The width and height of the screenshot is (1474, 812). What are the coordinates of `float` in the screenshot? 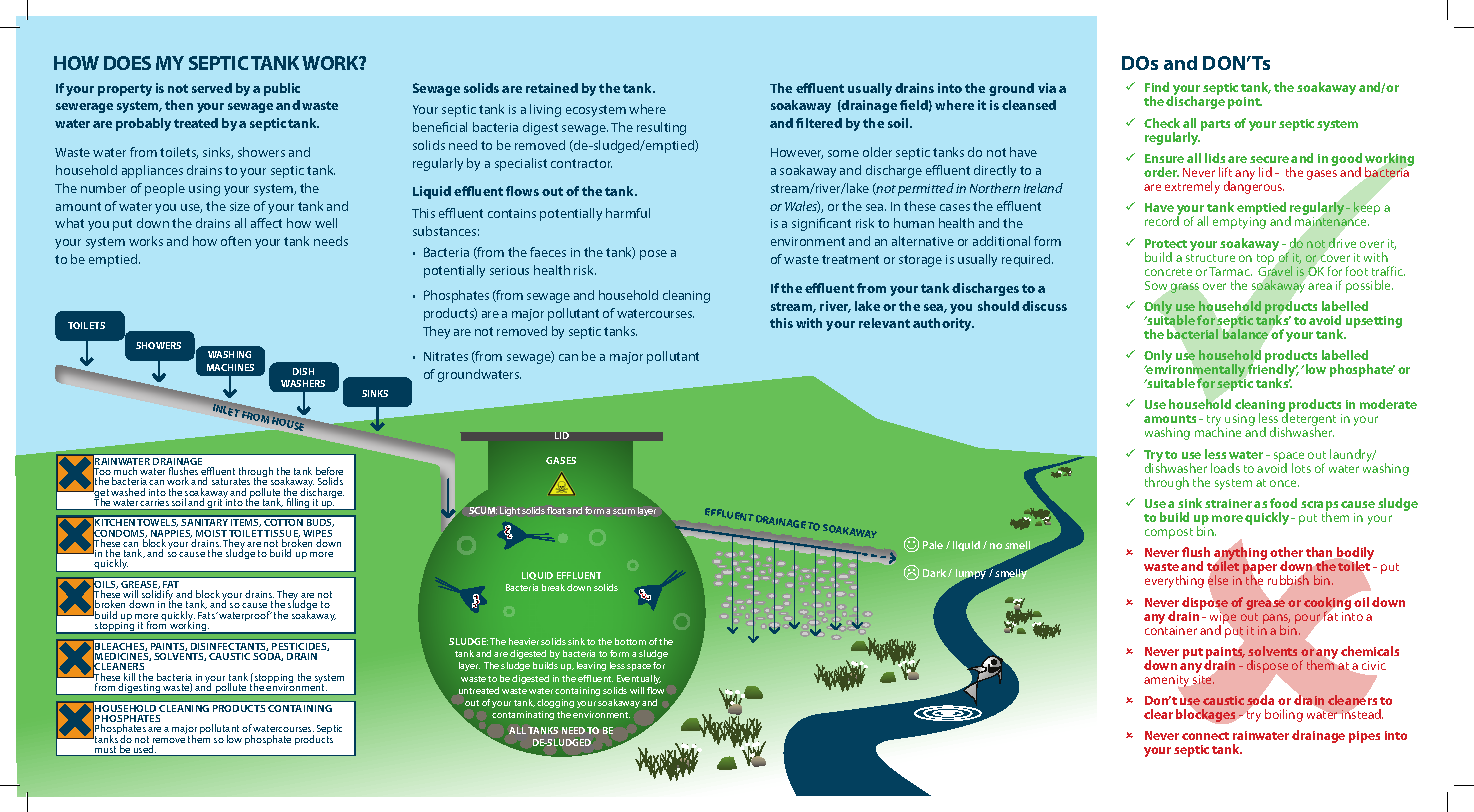 It's located at (556, 510).
